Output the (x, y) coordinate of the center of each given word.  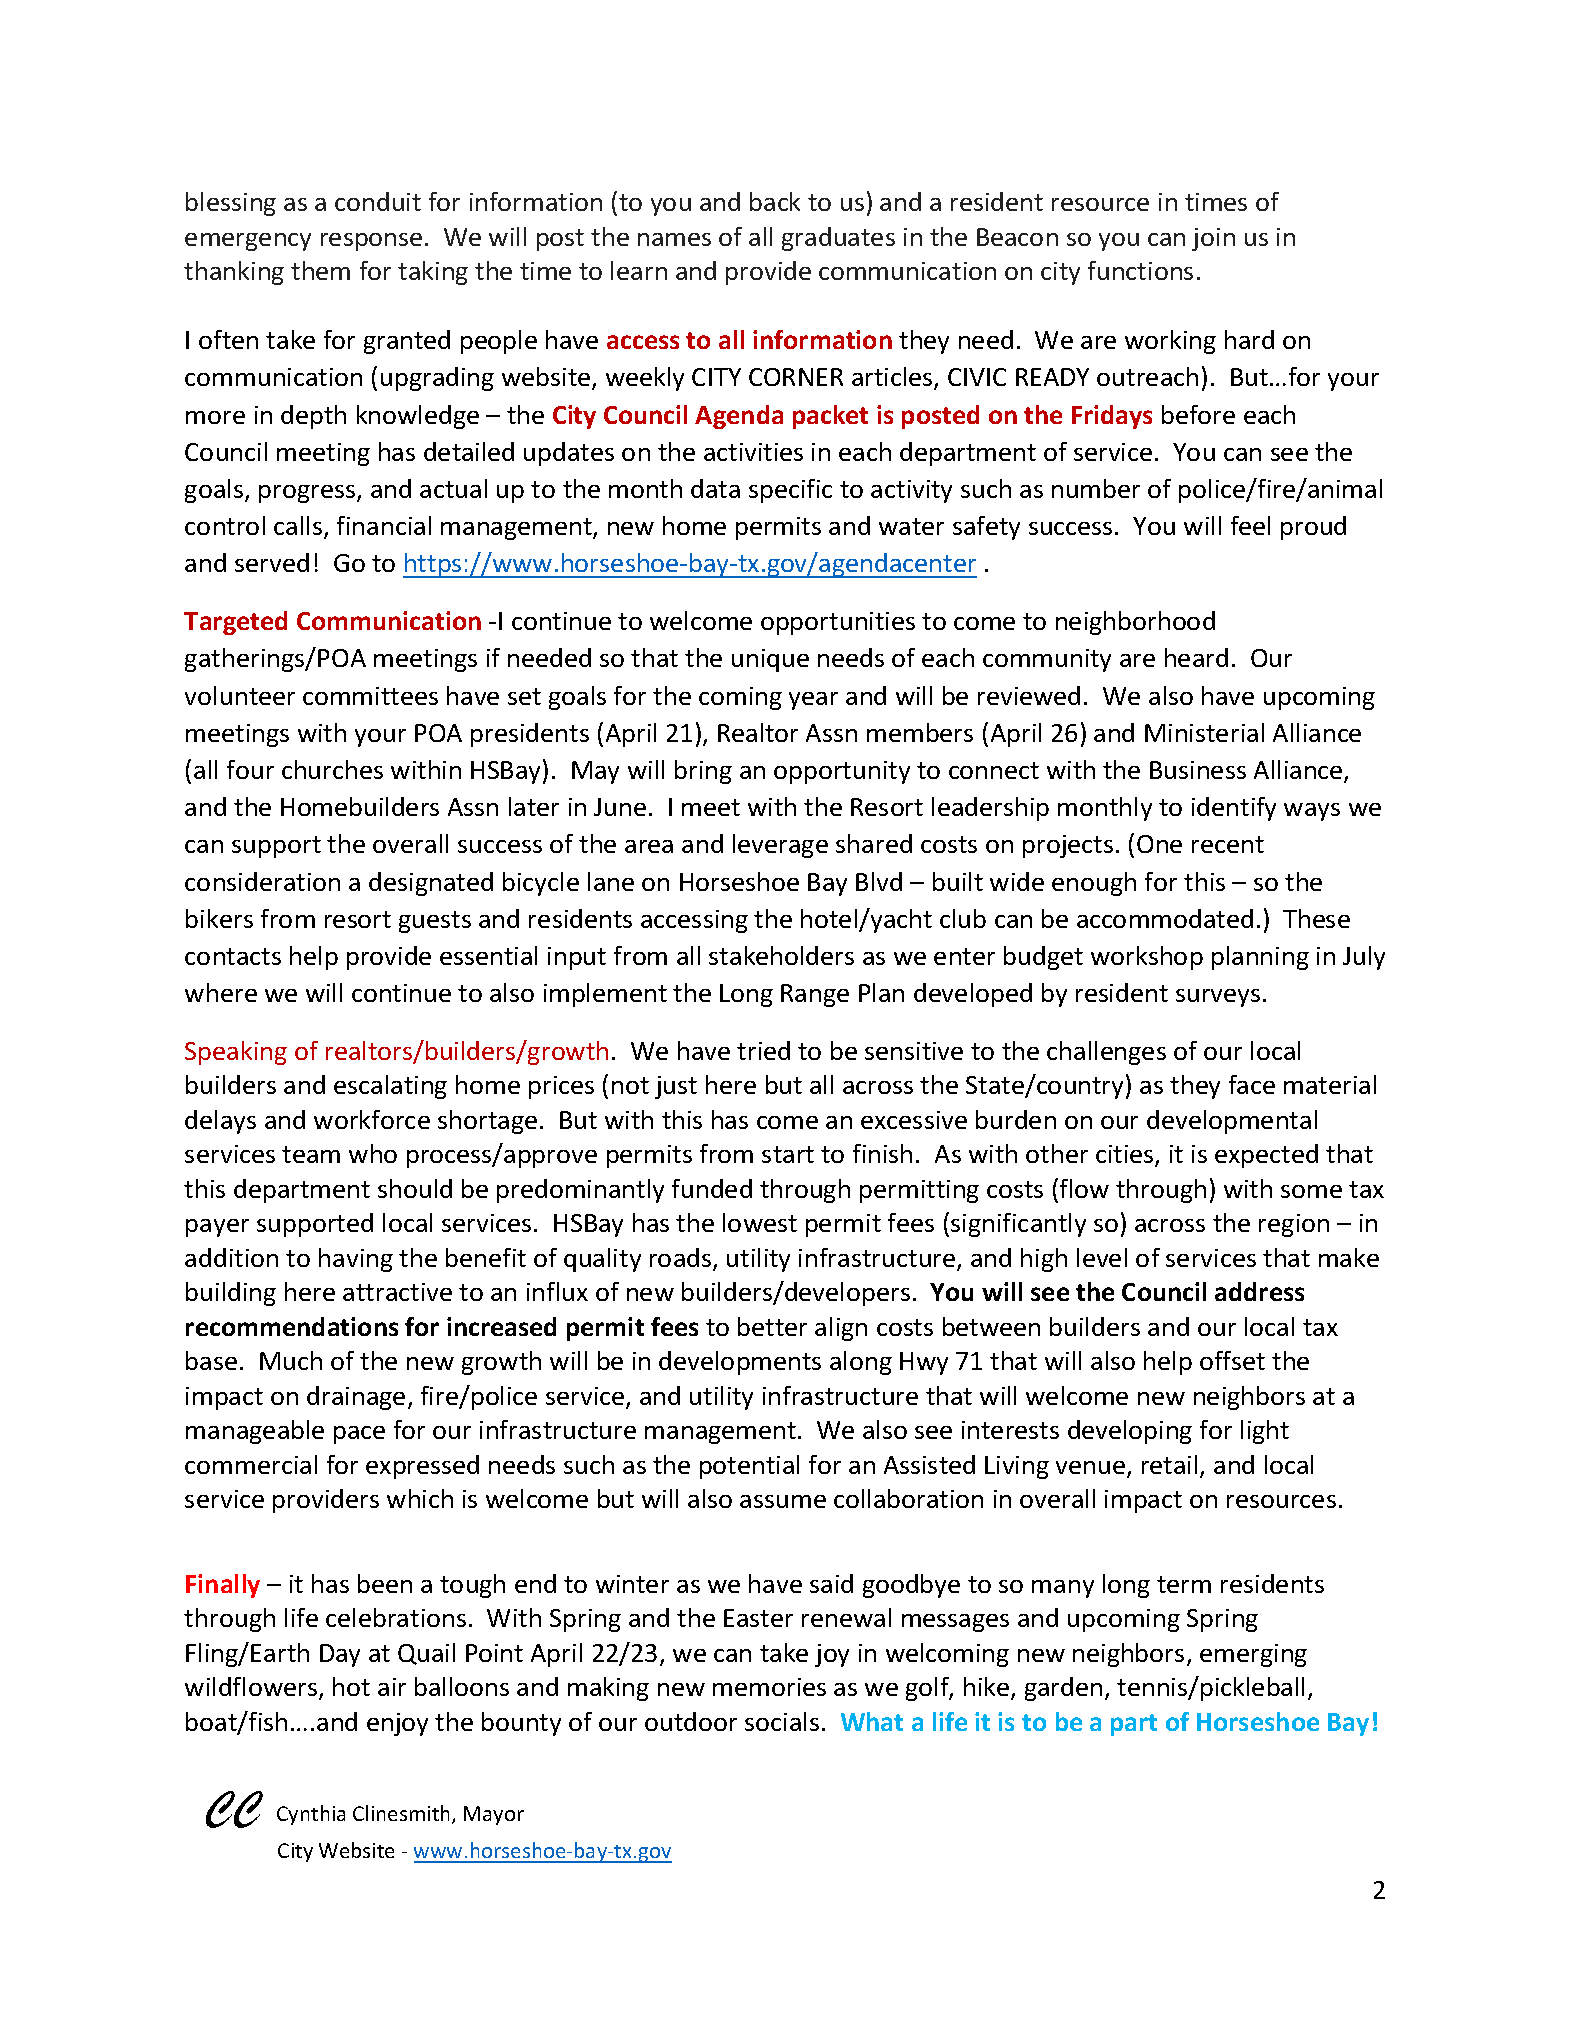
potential (749, 1467)
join (1213, 239)
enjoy (397, 1724)
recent (1228, 844)
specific (790, 491)
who (373, 1153)
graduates (838, 239)
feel (1250, 525)
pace (359, 1435)
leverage (780, 846)
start (788, 1154)
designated (431, 884)
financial (384, 525)
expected (1266, 1156)
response (371, 242)
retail (1169, 1464)
